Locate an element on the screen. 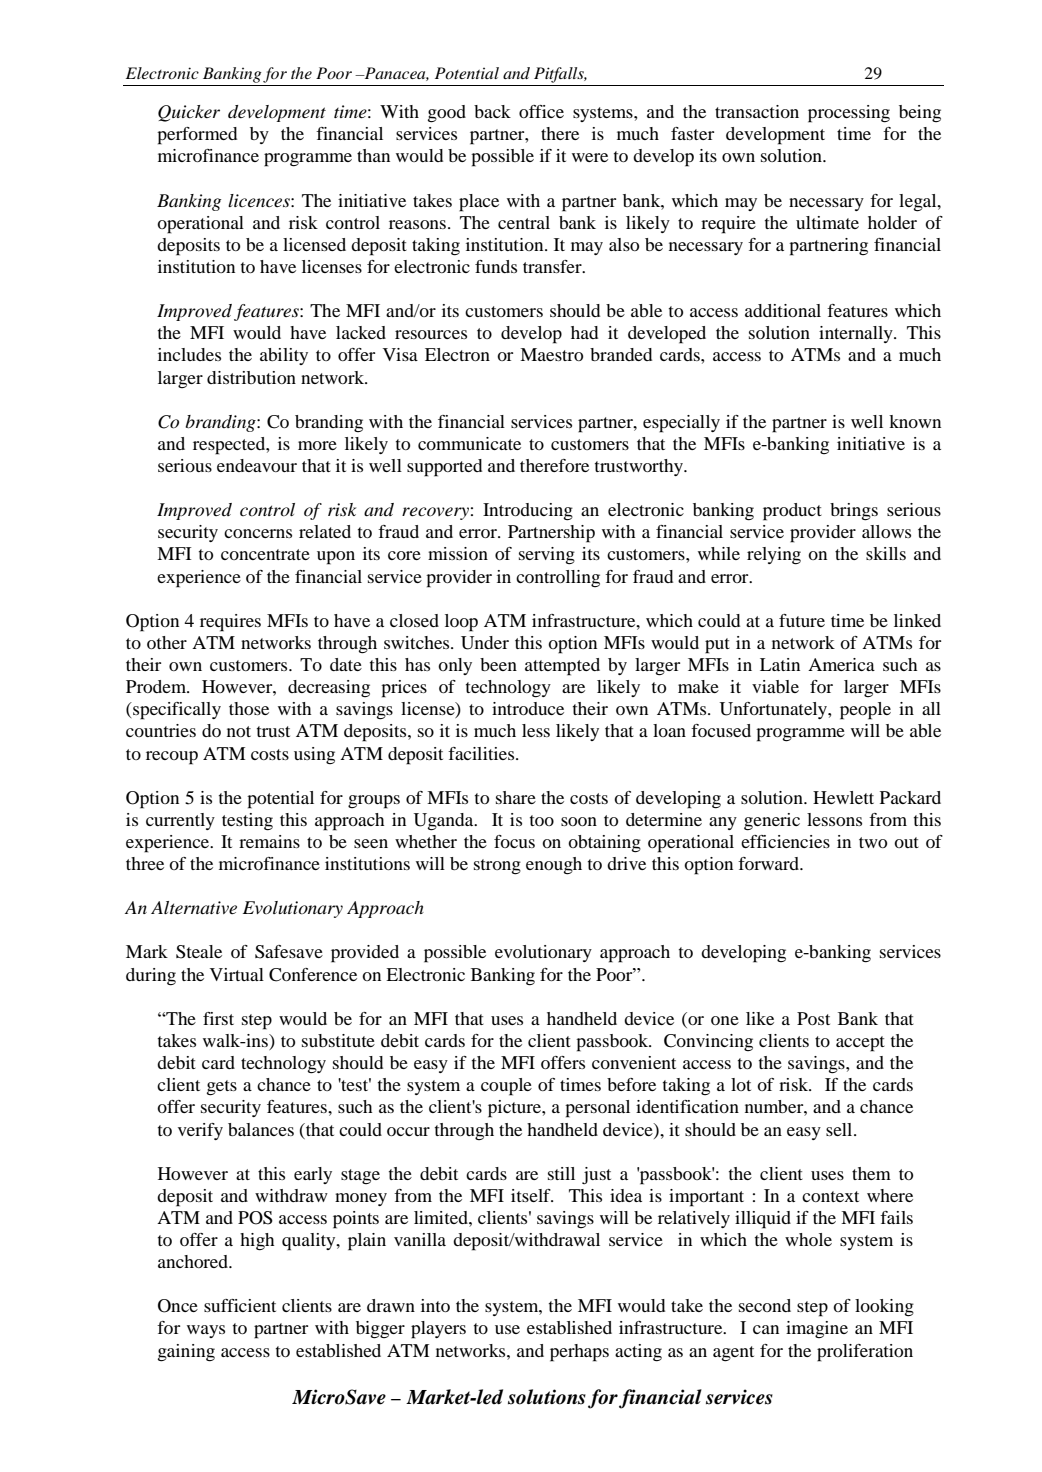 The image size is (1042, 1472). people is located at coordinates (865, 711).
